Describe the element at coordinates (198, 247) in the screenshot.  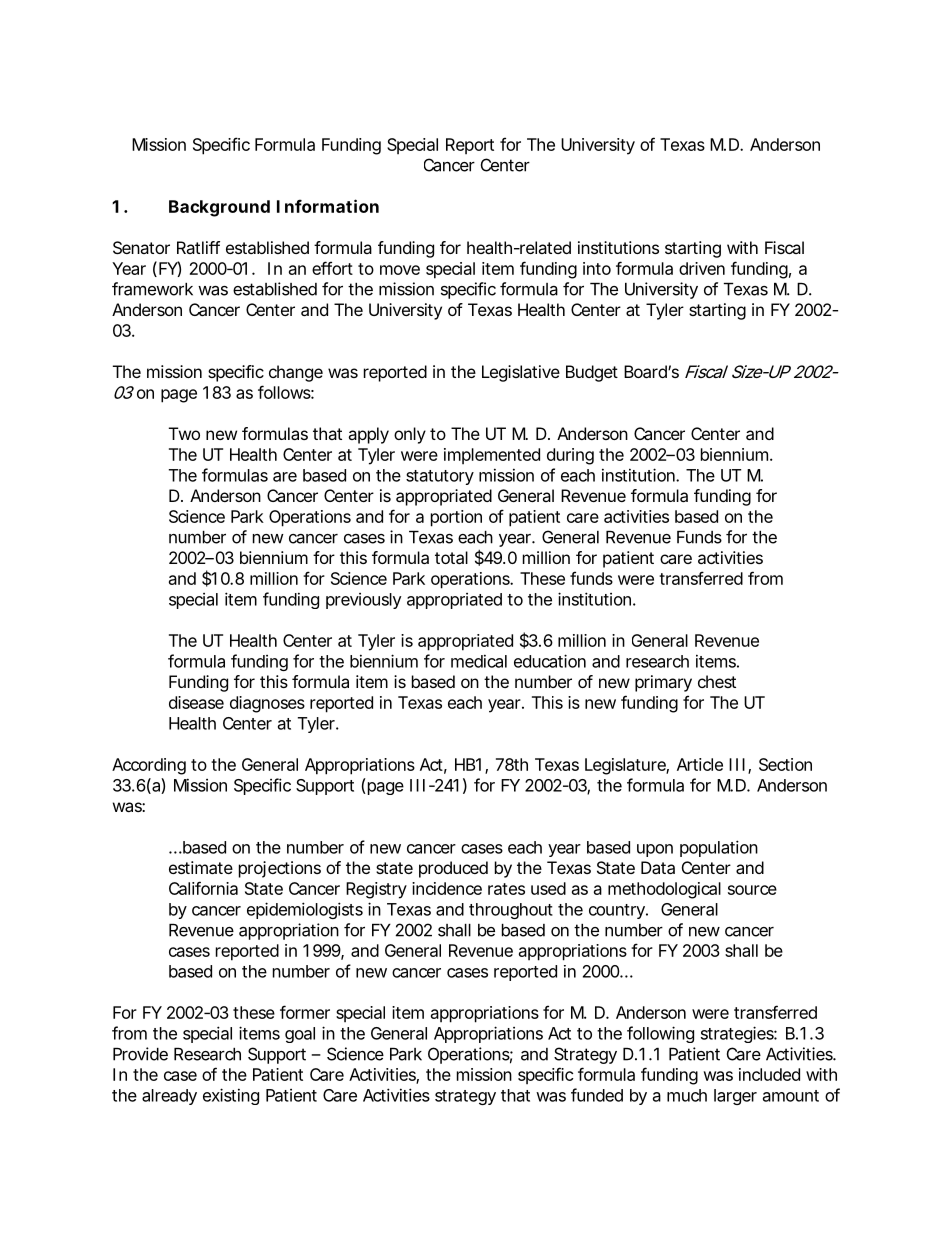
I see `Ratliff` at that location.
